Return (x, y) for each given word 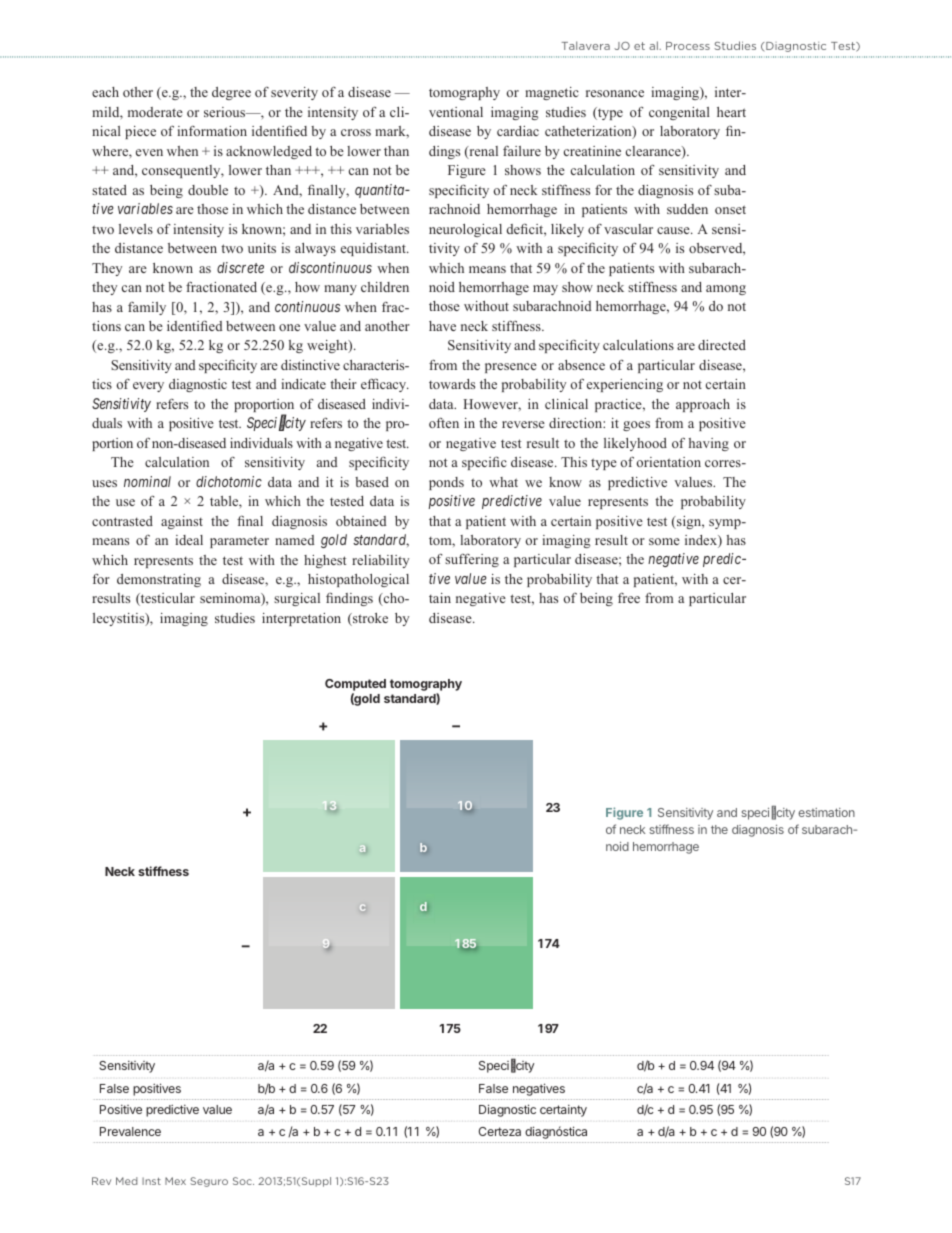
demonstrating (159, 580)
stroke (369, 619)
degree (231, 93)
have (442, 326)
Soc (243, 1181)
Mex (175, 1181)
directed (722, 345)
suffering (472, 560)
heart (731, 112)
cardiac (518, 131)
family (147, 308)
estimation (826, 812)
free (629, 598)
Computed (355, 685)
